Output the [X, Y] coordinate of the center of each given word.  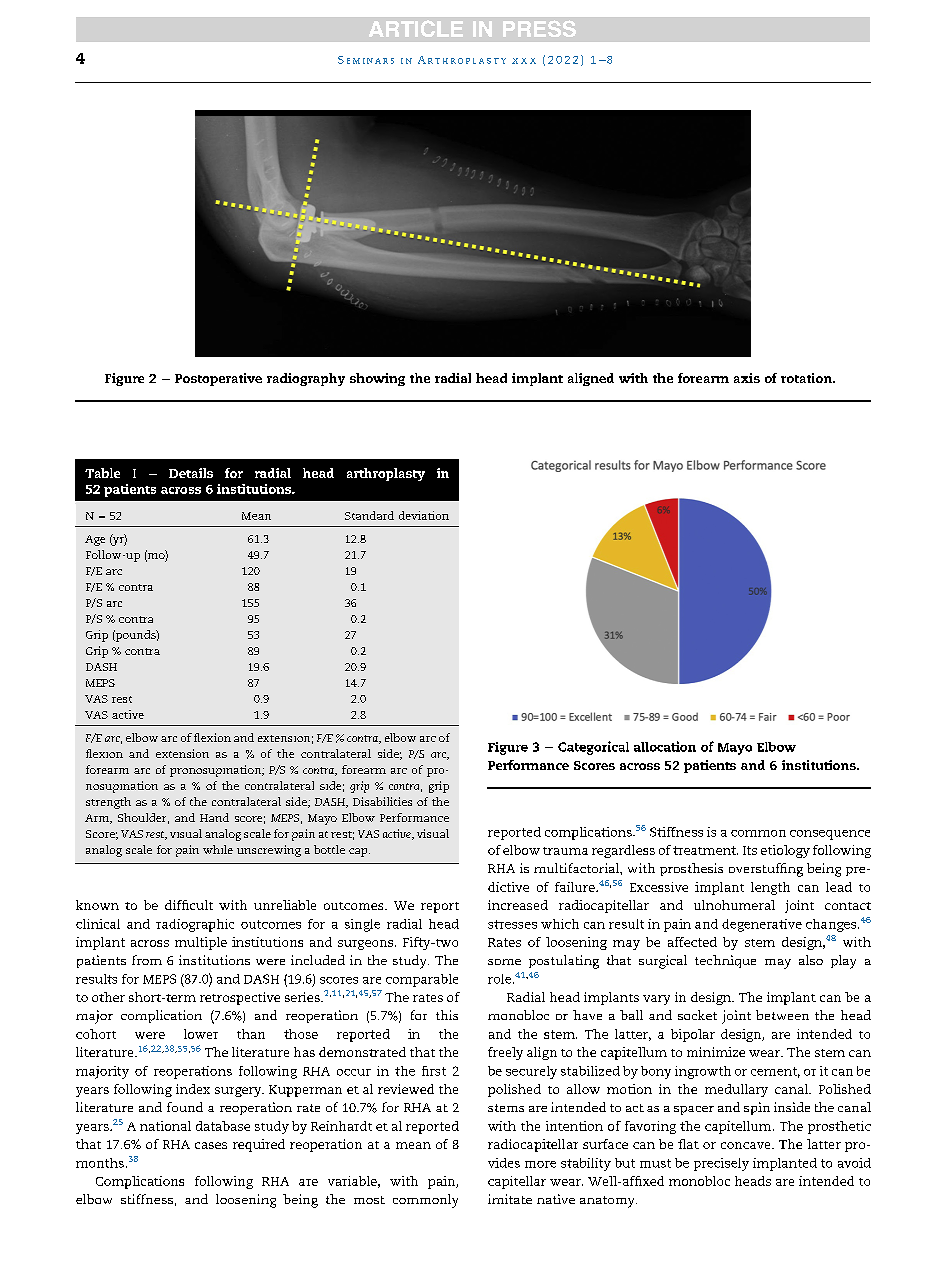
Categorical [593, 748]
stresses [512, 924]
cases [211, 1145]
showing [377, 379]
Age [95, 540]
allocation [665, 746]
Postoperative [218, 379]
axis [747, 378]
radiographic [195, 925]
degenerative [762, 925]
